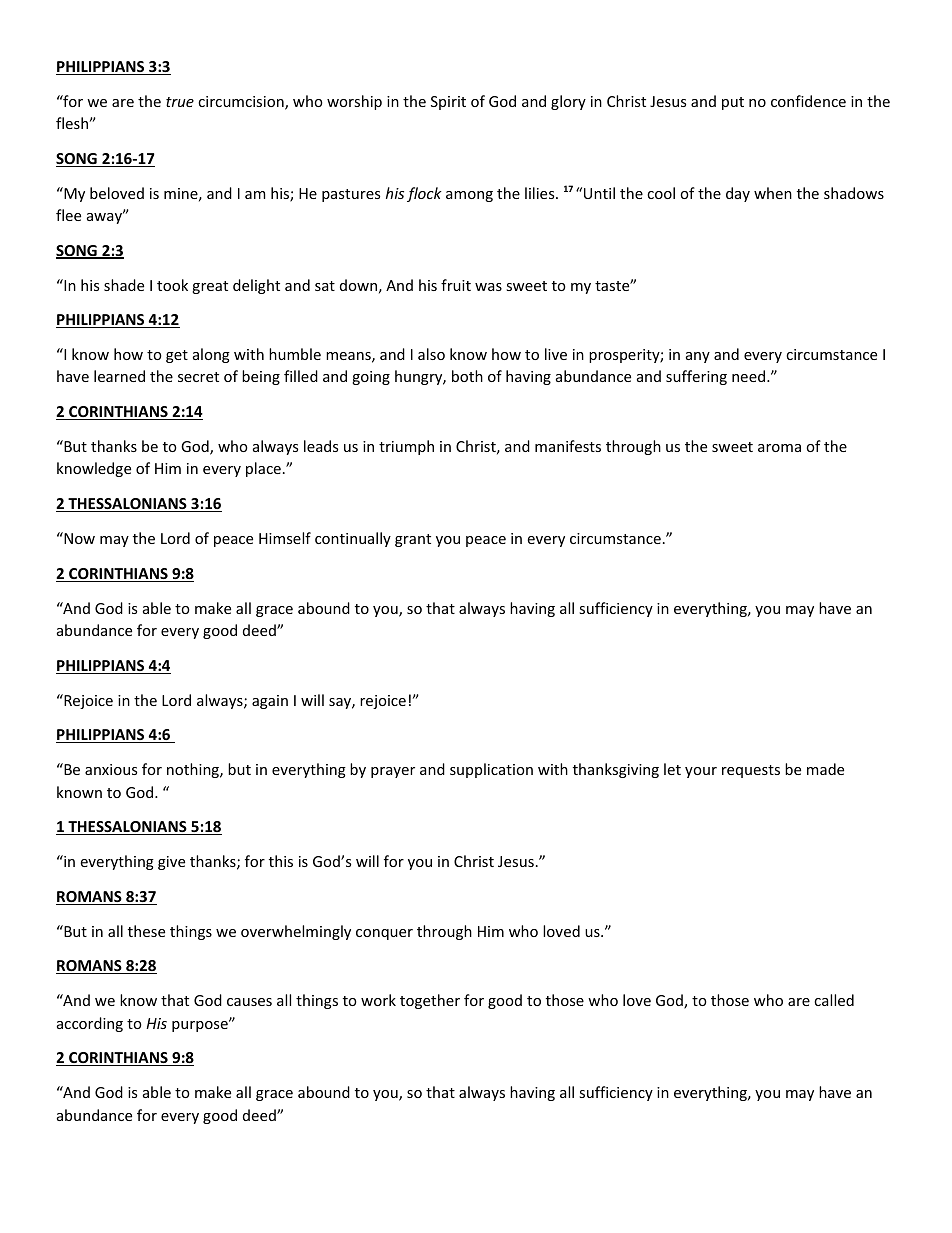 This screenshot has width=952, height=1233. What do you see at coordinates (748, 376) in the screenshot?
I see `need` at bounding box center [748, 376].
